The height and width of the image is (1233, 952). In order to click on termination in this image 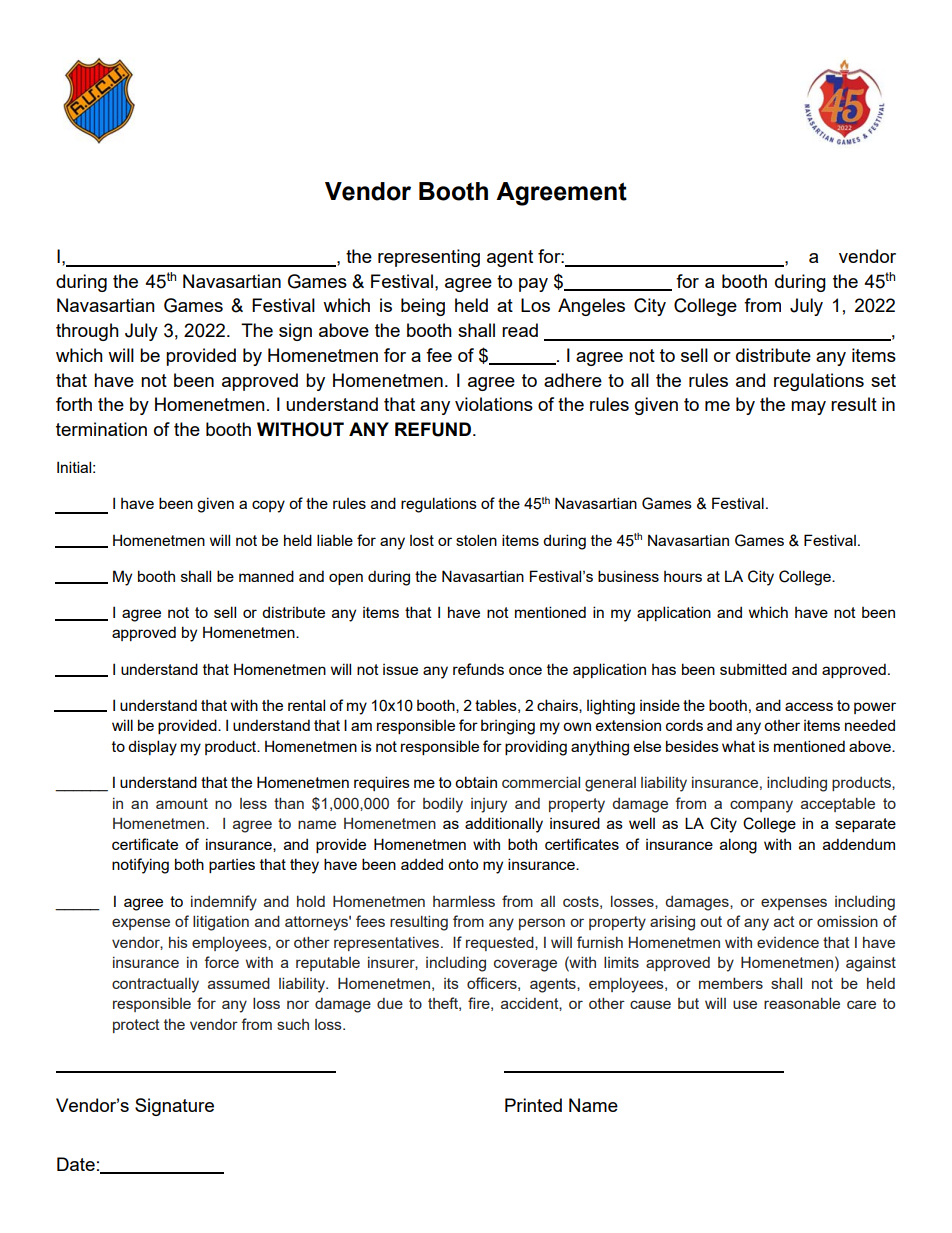, I will do `click(101, 429)`.
